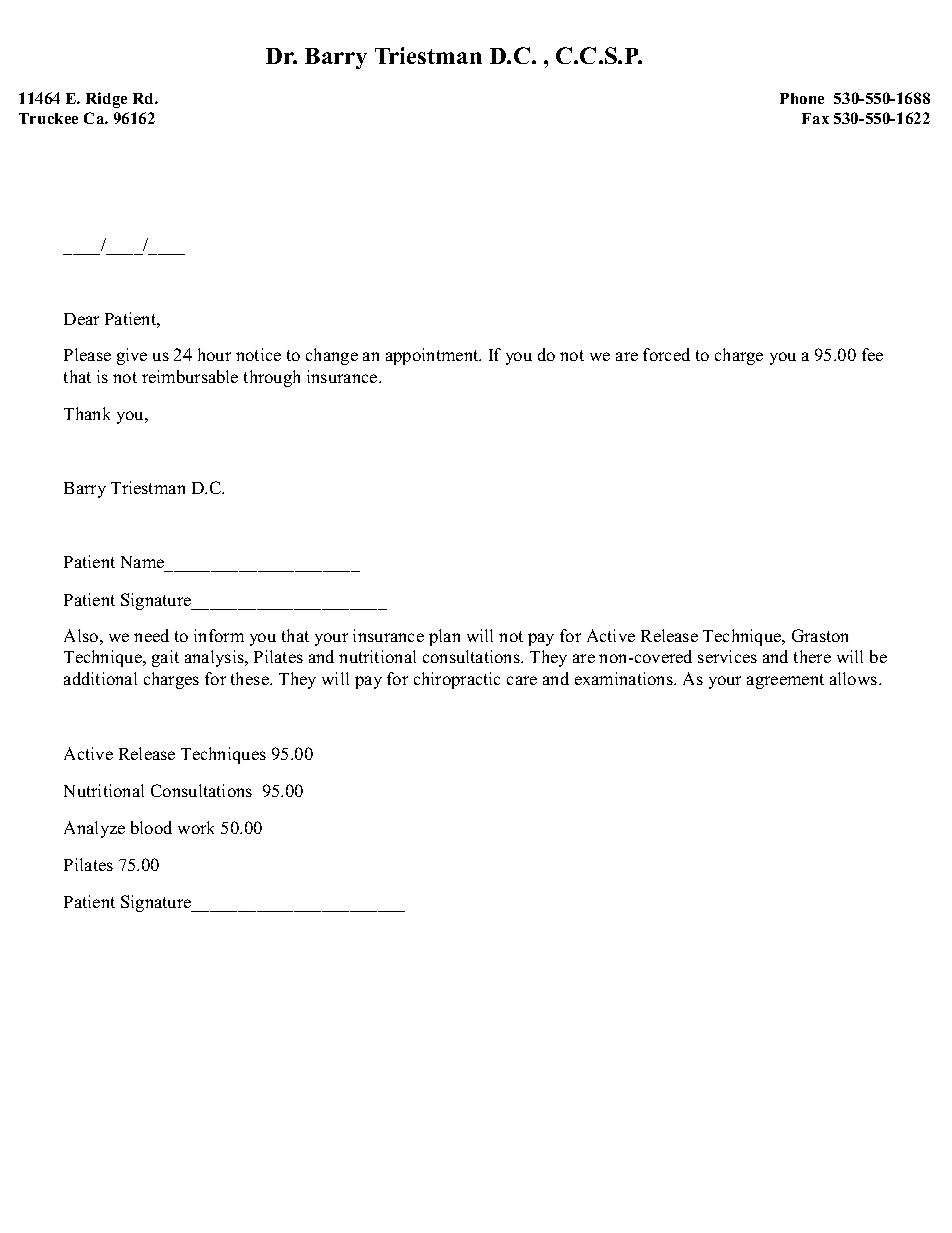 This screenshot has width=952, height=1233. I want to click on Fax, so click(815, 118).
